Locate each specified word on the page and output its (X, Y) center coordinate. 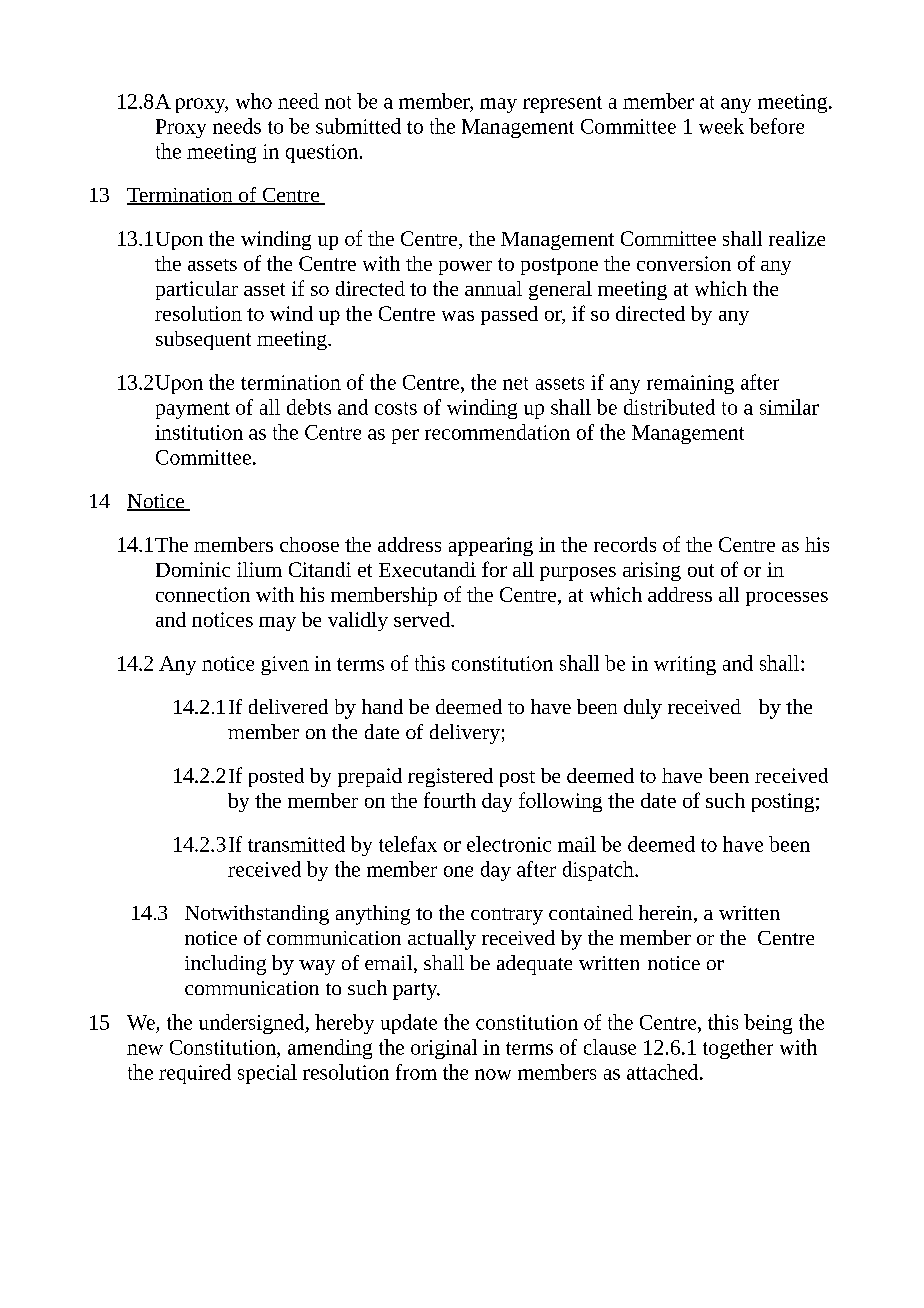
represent (562, 104)
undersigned (253, 1024)
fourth (450, 800)
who (254, 101)
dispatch (599, 871)
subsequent (203, 340)
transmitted (296, 844)
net (515, 383)
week (721, 126)
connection (203, 594)
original (444, 1049)
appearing (491, 546)
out (701, 570)
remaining (690, 384)
